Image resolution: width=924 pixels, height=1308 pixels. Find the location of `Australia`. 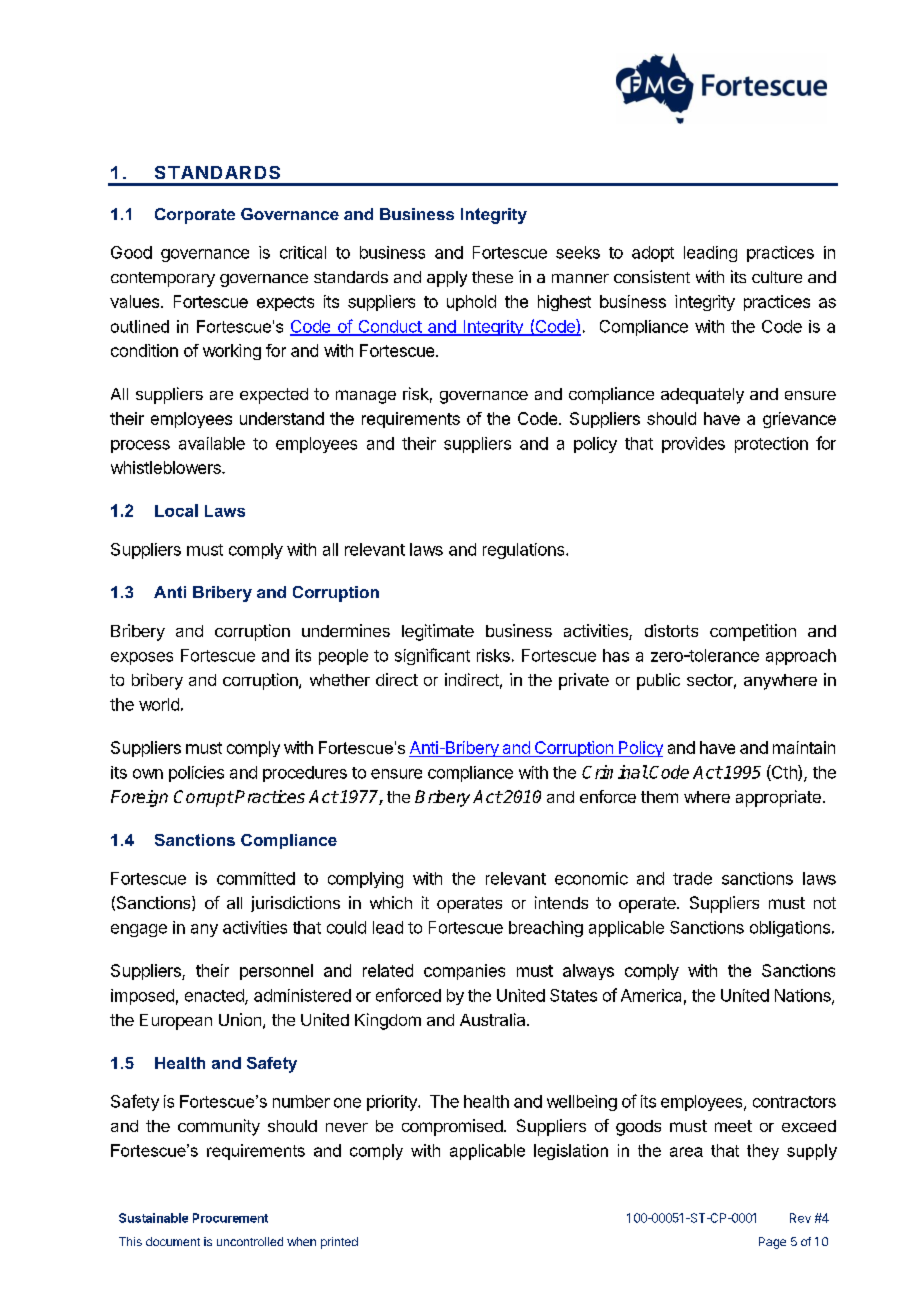

Australia is located at coordinates (494, 1019).
